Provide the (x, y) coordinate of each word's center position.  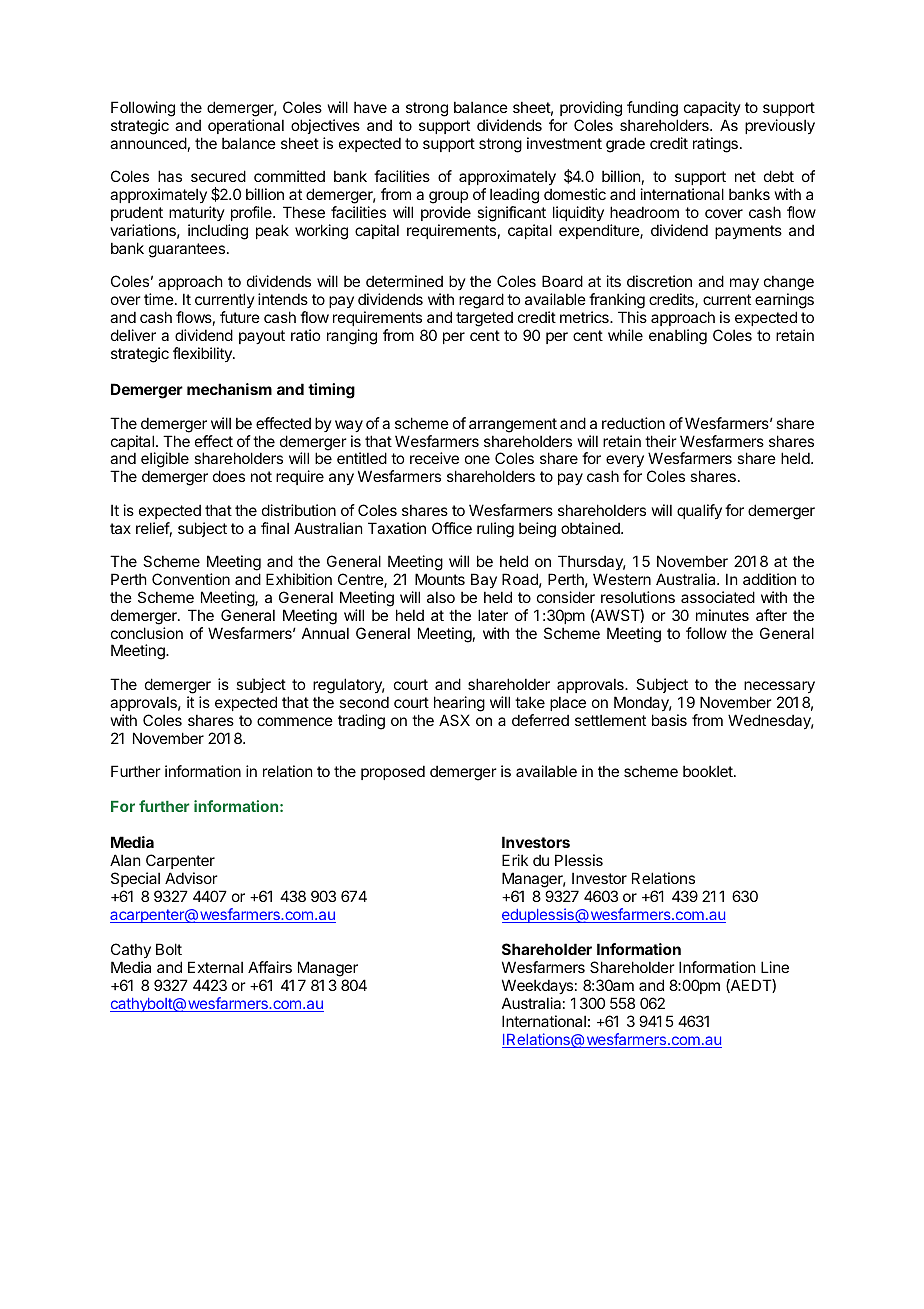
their (660, 441)
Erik (515, 860)
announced (148, 143)
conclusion (147, 633)
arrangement (513, 425)
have (370, 107)
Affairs (270, 967)
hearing (459, 704)
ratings (715, 145)
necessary (779, 687)
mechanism (229, 389)
